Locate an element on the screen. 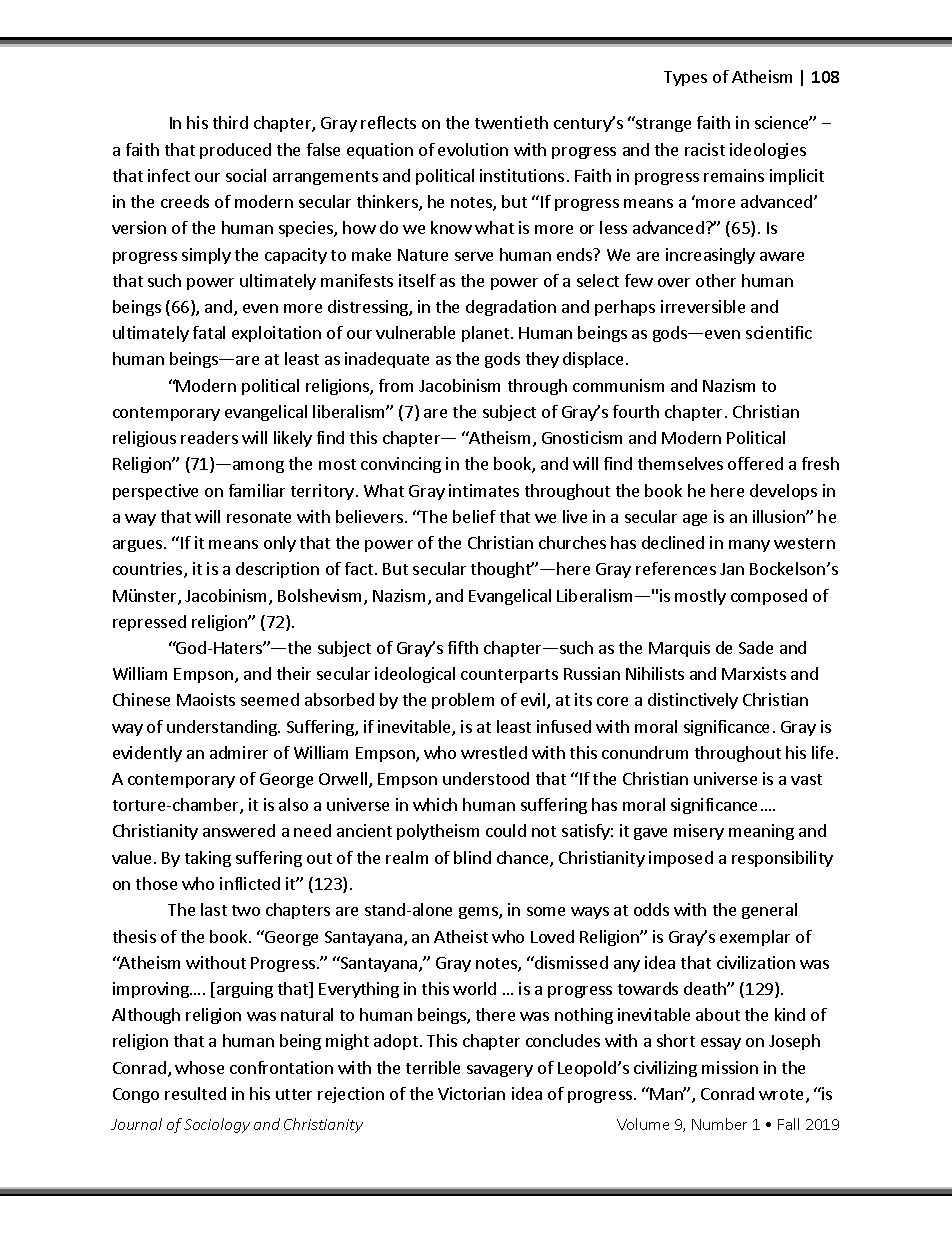 This screenshot has width=952, height=1233. twentieth is located at coordinates (511, 122).
